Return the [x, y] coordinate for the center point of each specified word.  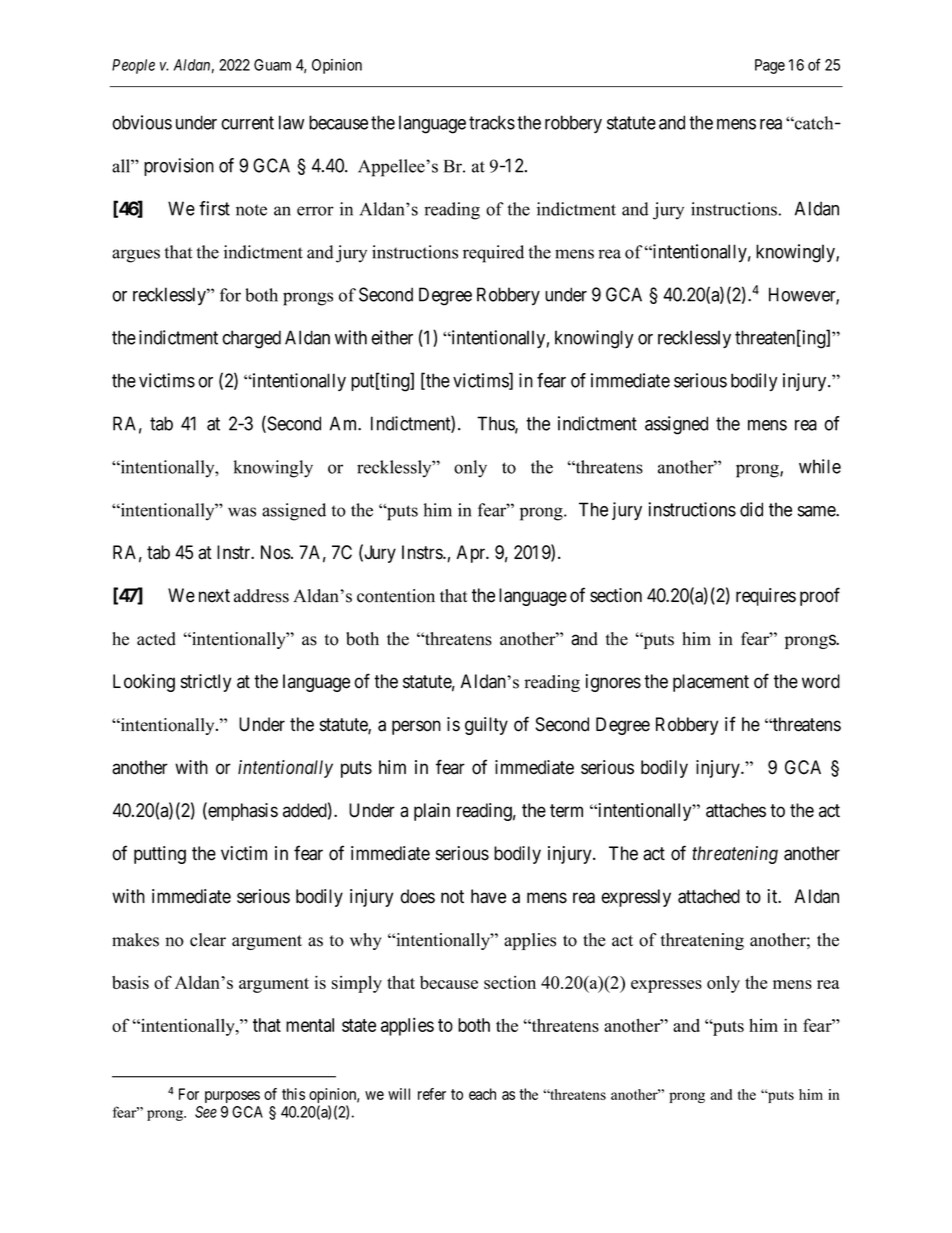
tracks [492, 122]
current [247, 123]
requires [766, 597]
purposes [232, 1097]
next [214, 596]
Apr [472, 554]
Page [770, 66]
